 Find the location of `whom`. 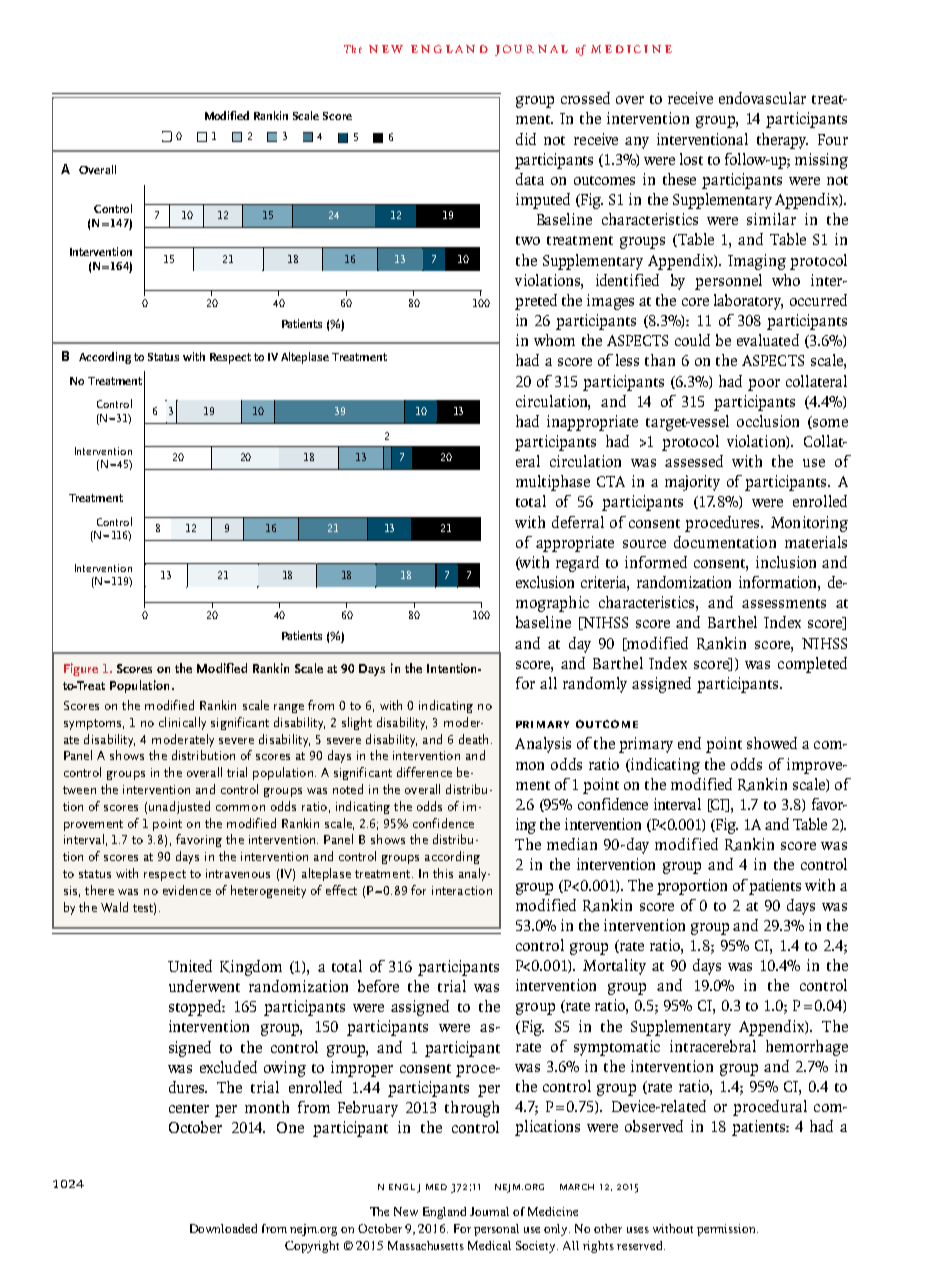

whom is located at coordinates (554, 340).
